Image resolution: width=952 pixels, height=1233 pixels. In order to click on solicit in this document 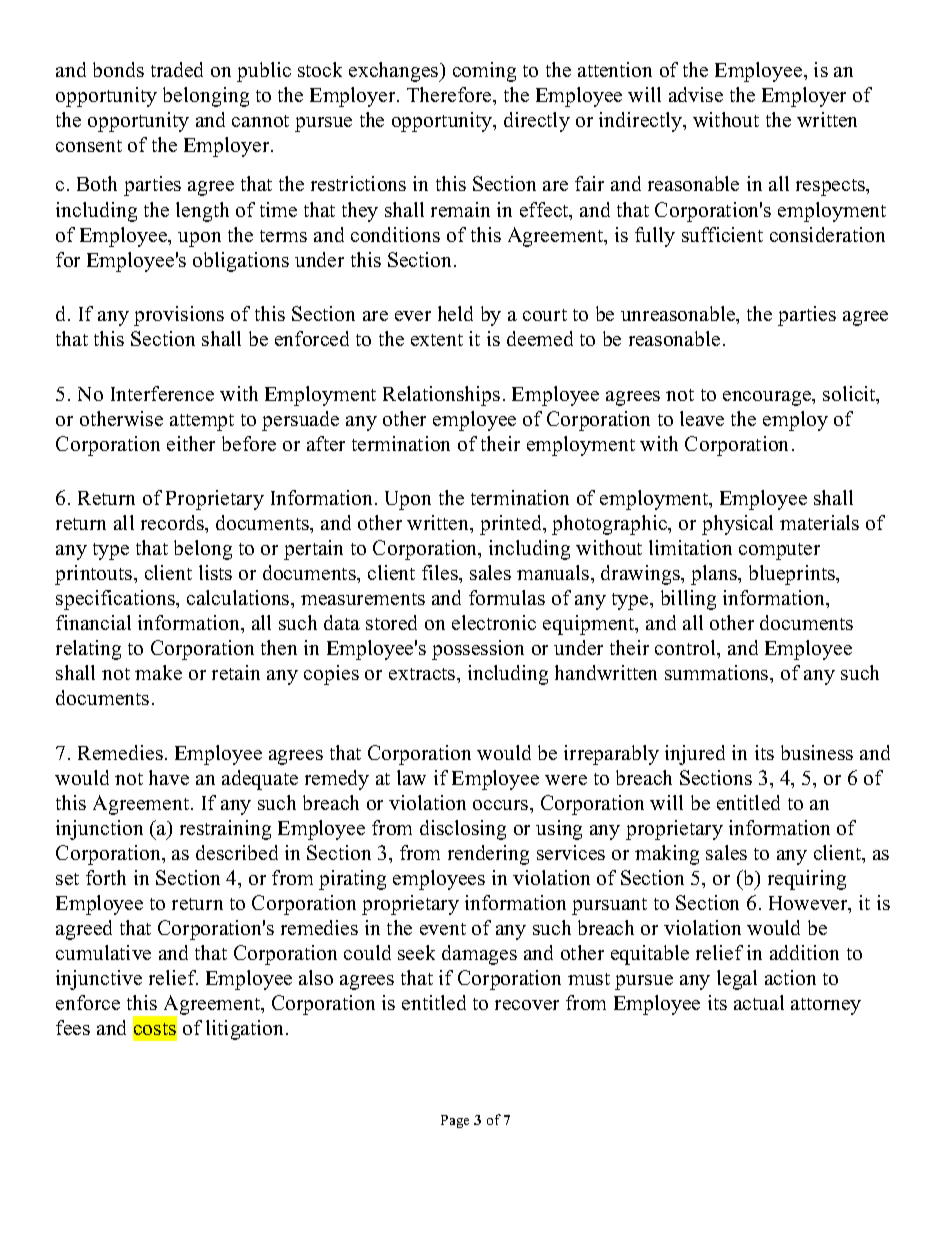, I will do `click(850, 395)`.
